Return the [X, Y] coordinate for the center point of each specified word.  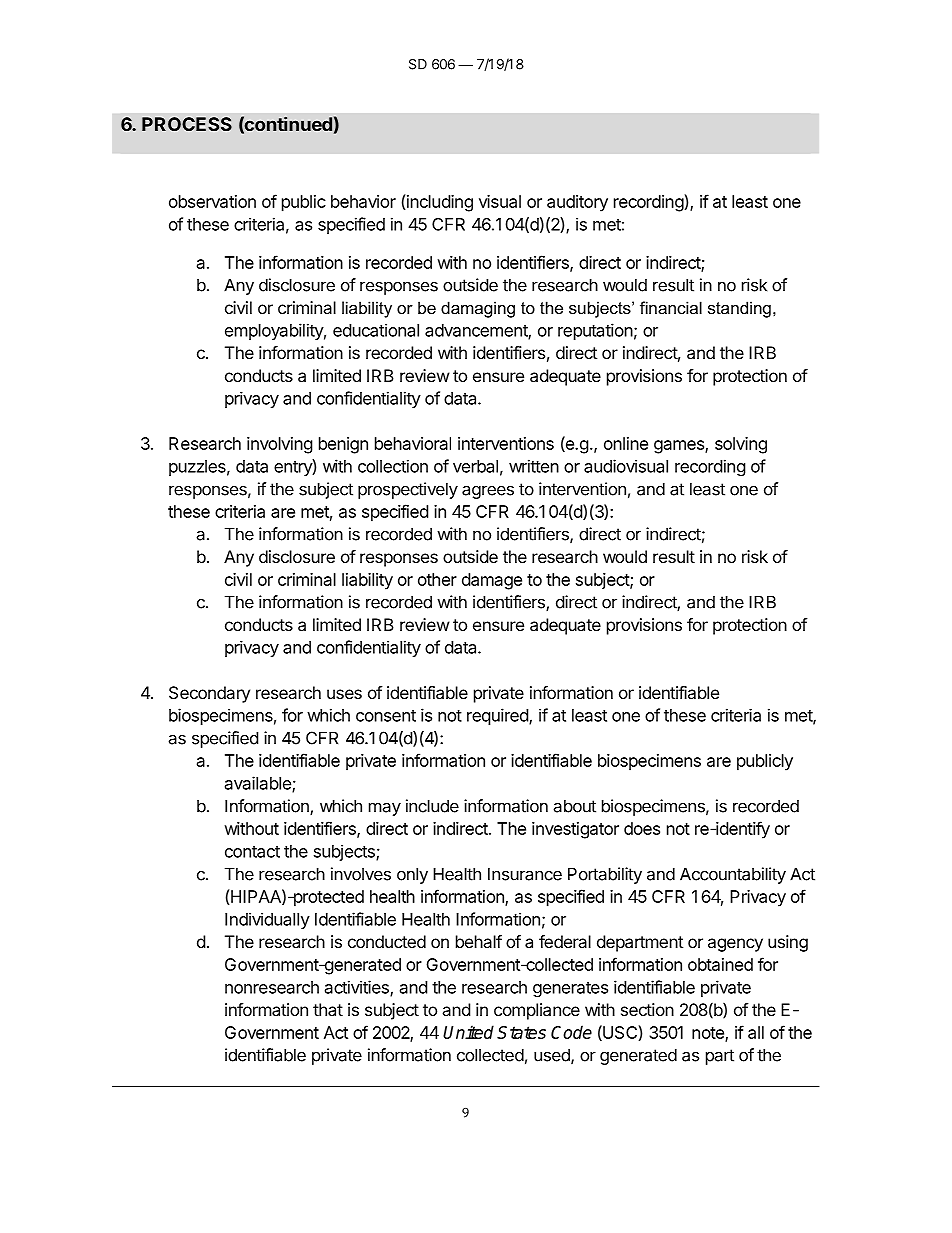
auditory [577, 203]
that [328, 1009]
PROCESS [187, 124]
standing [739, 309]
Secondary [209, 694]
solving [741, 445]
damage [492, 581]
